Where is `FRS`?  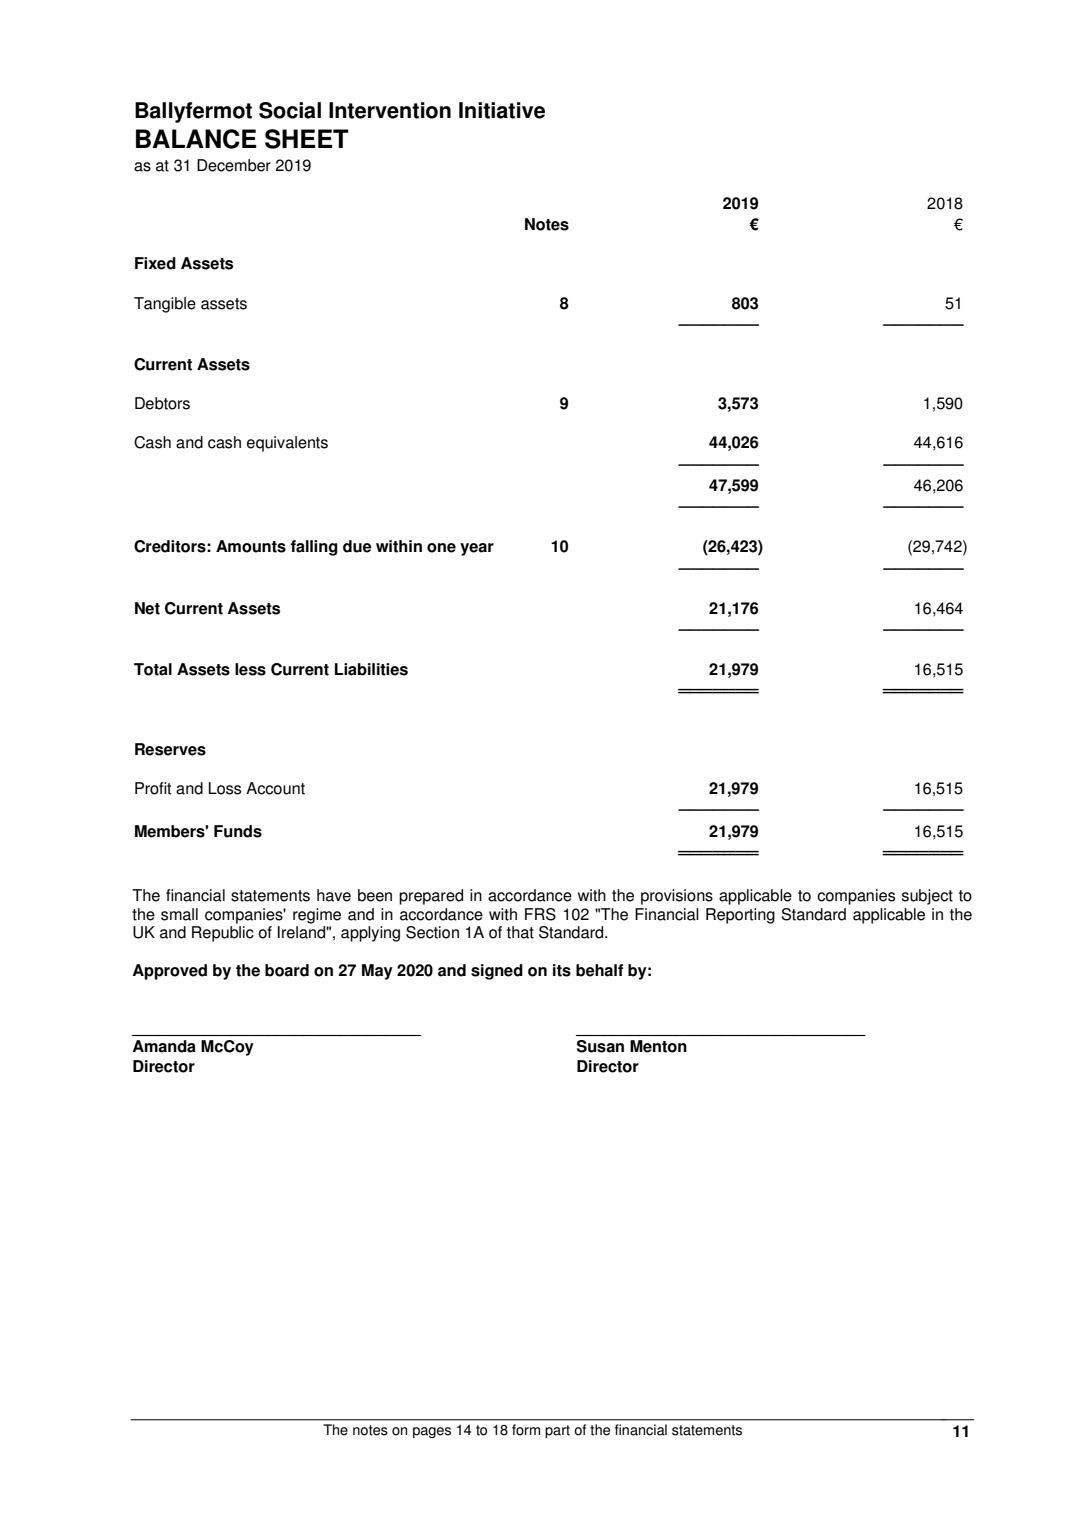
FRS is located at coordinates (540, 914).
